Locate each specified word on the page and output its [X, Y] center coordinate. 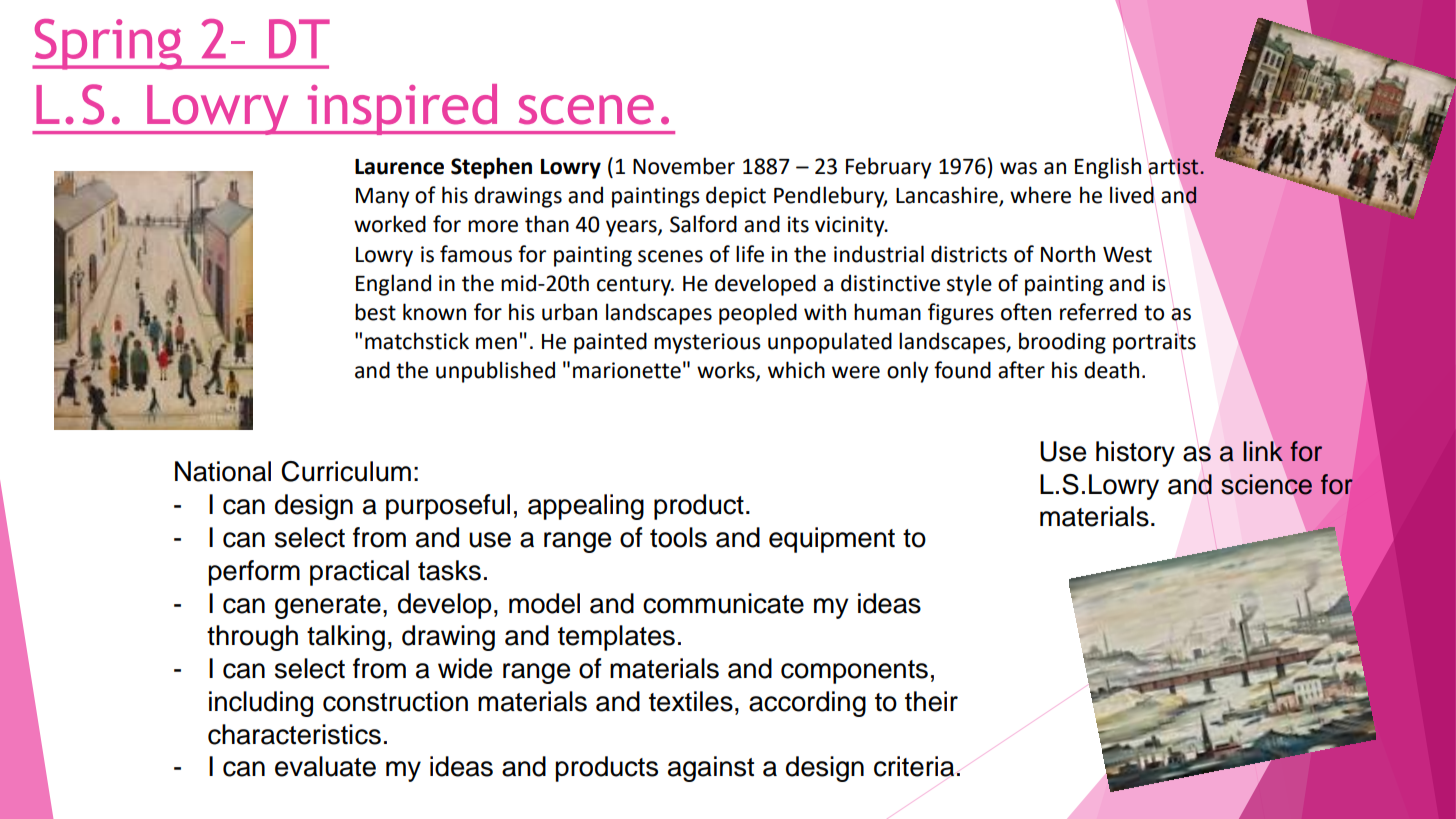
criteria [914, 766]
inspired [402, 109]
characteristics [294, 734]
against [711, 769]
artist [1174, 166]
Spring [108, 44]
